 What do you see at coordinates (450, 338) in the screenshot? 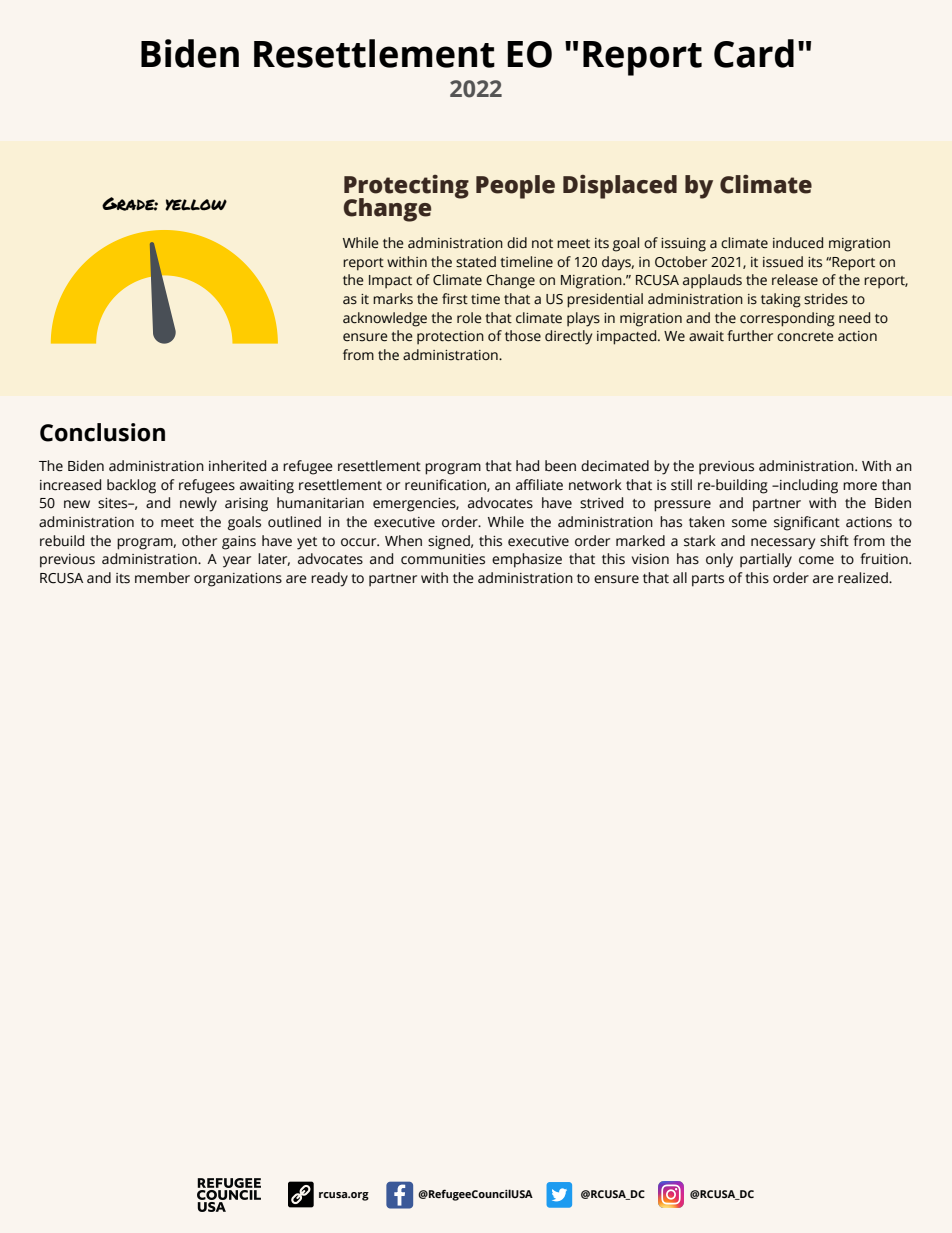
I see `protection` at bounding box center [450, 338].
